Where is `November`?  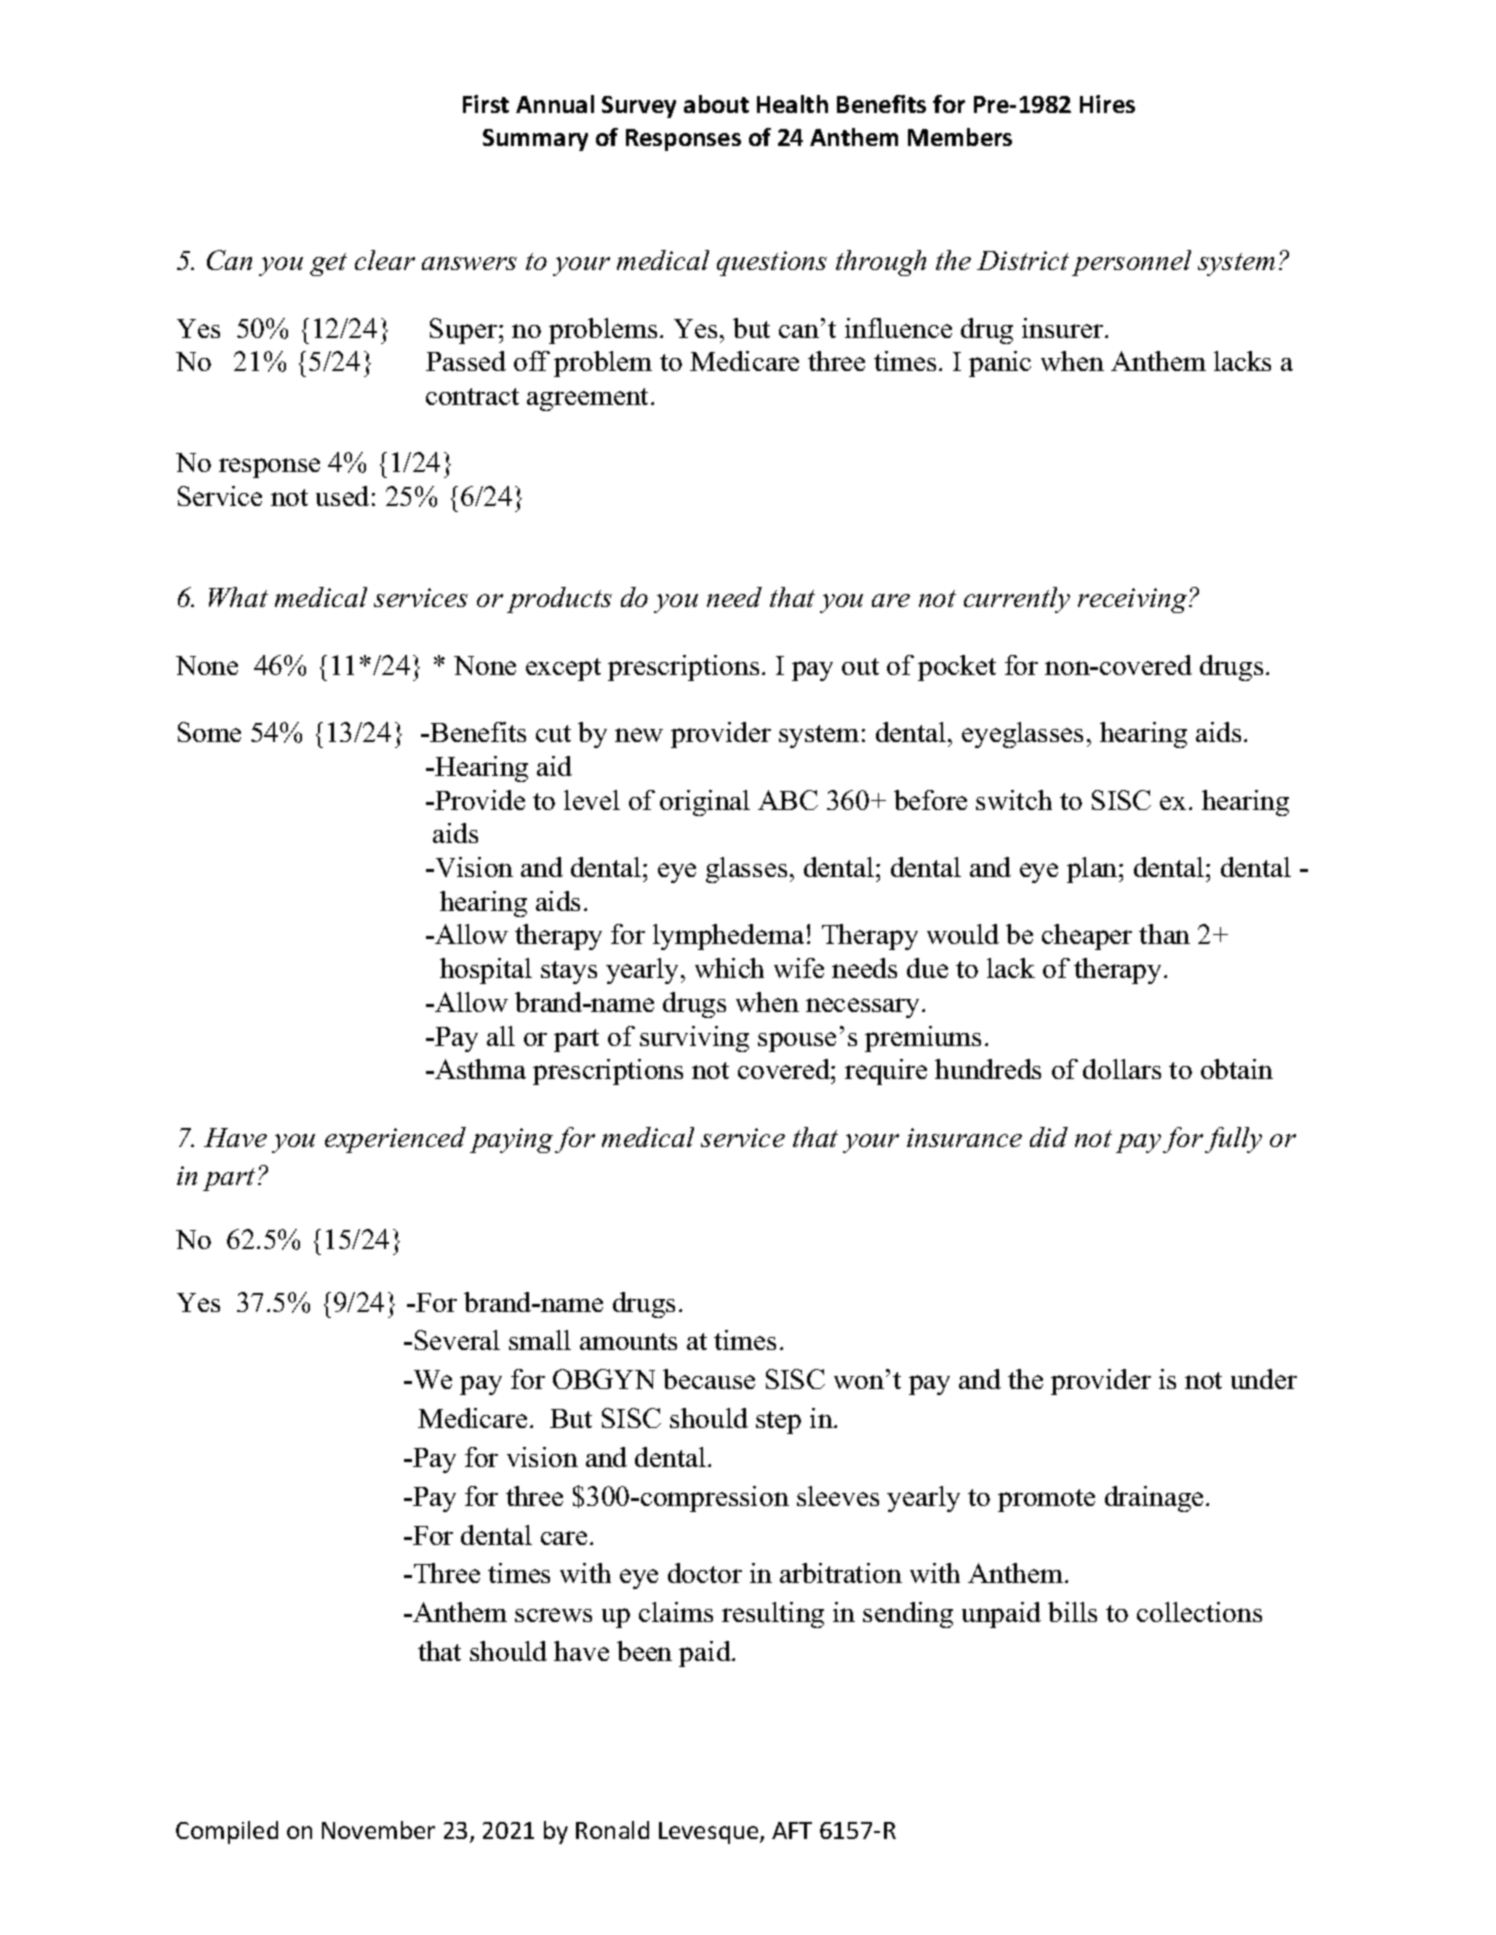 November is located at coordinates (378, 1830).
